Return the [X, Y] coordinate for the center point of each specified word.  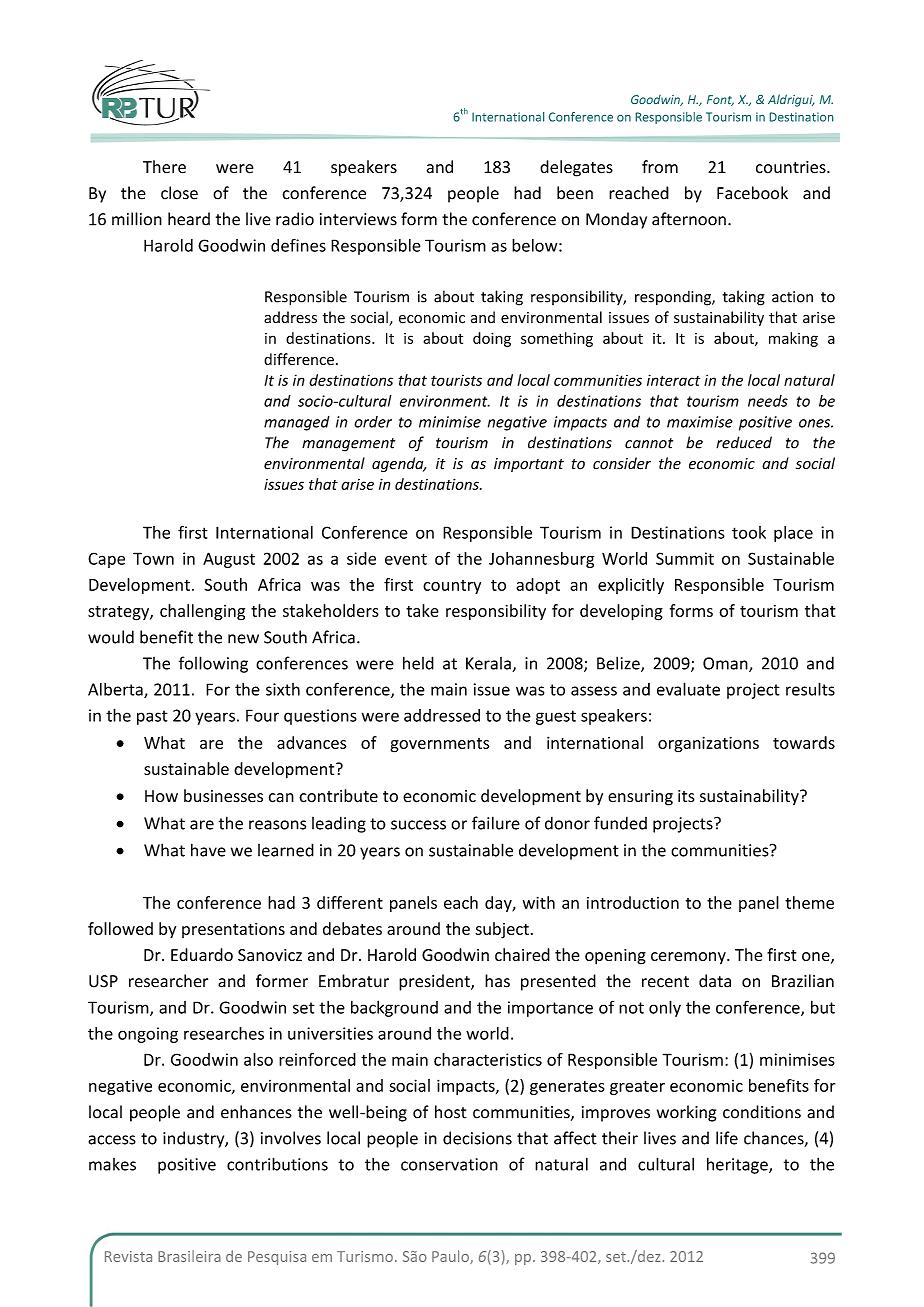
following [213, 664]
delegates [576, 168]
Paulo [451, 1257]
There [164, 167]
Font [720, 100]
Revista [128, 1256]
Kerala [488, 663]
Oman [726, 664]
